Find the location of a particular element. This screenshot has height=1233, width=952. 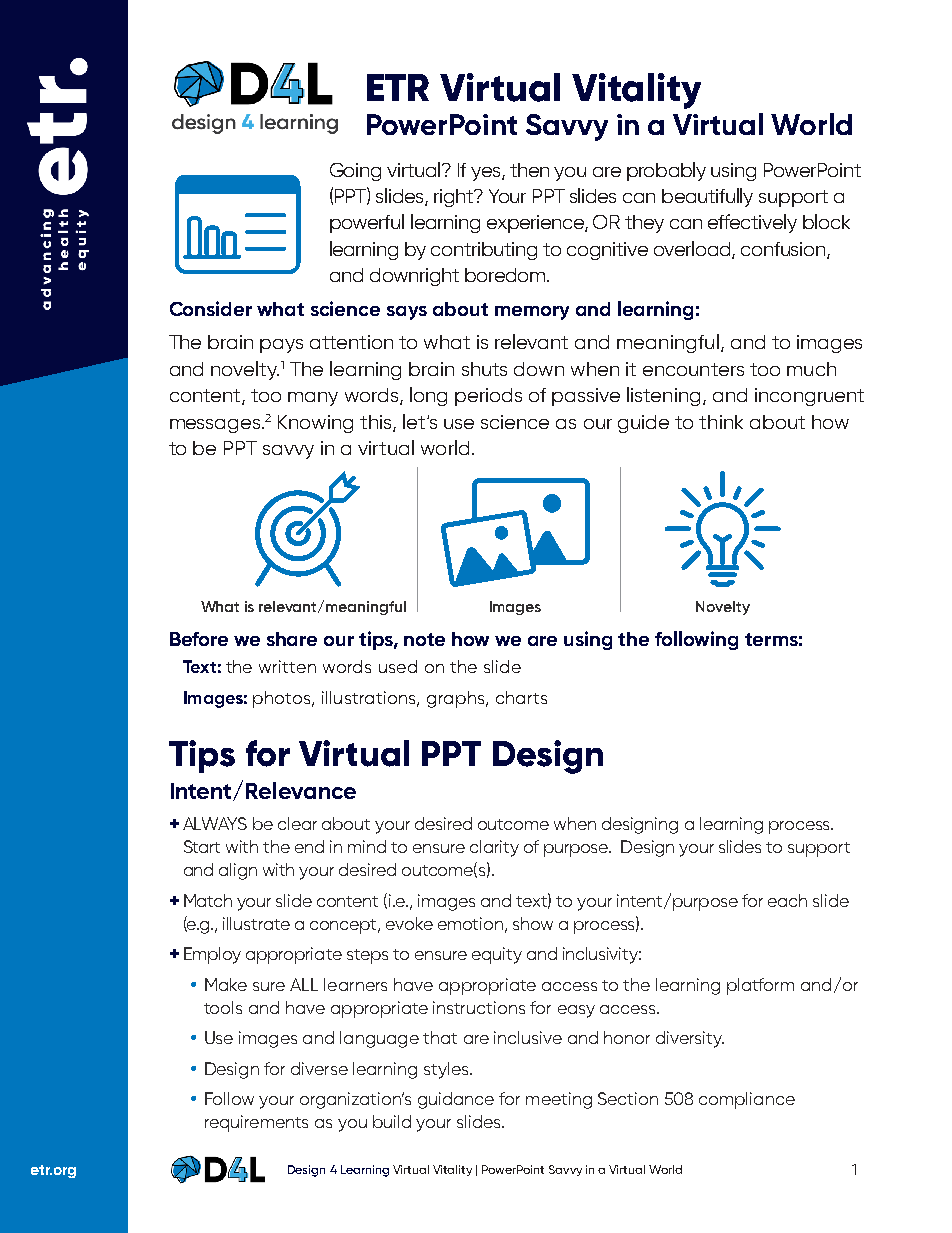

effectively is located at coordinates (752, 223).
